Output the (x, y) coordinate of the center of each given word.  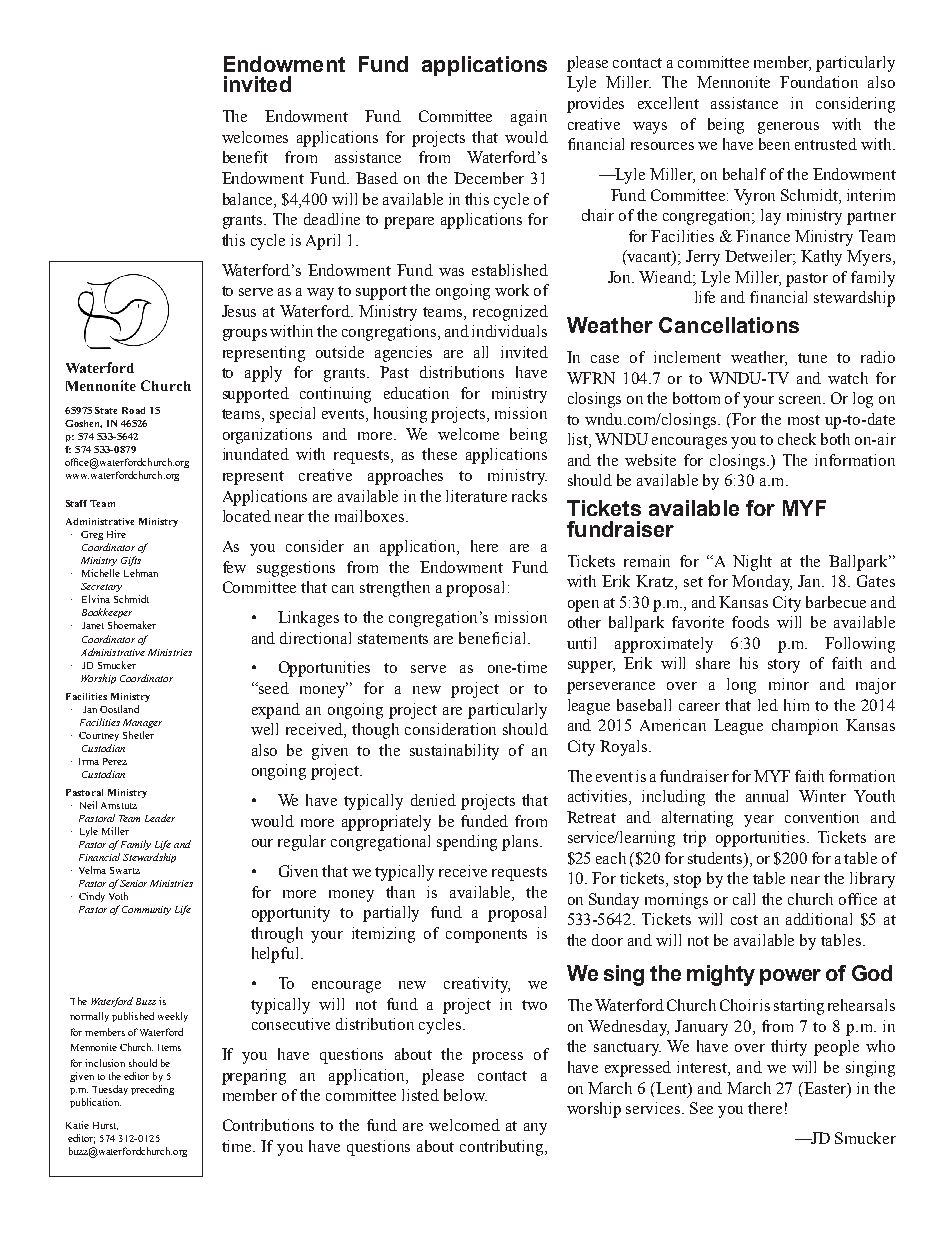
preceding (152, 1090)
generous (788, 128)
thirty (789, 1048)
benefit (245, 157)
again (529, 118)
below (465, 1095)
